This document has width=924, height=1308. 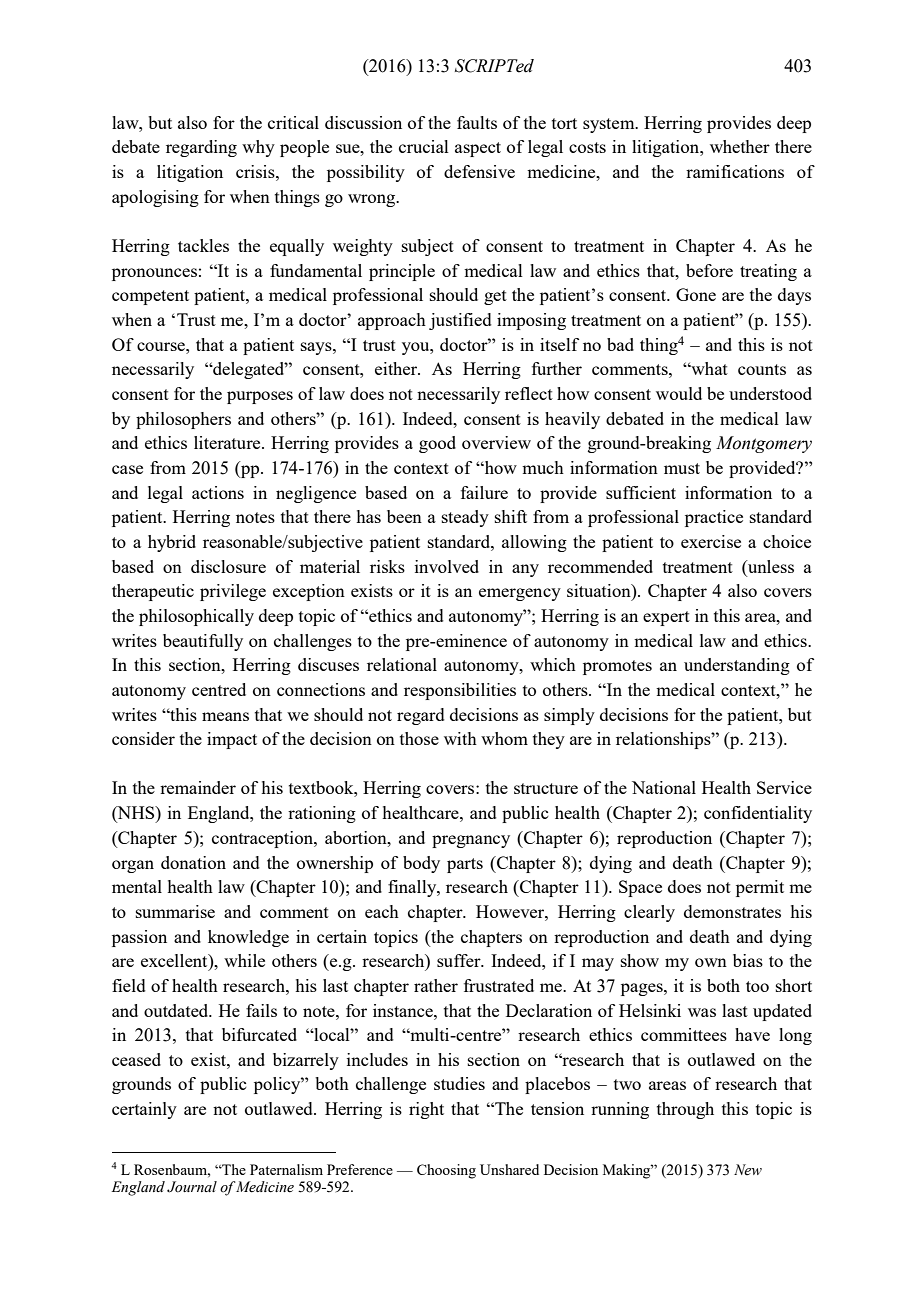 I want to click on New, so click(x=748, y=1169).
